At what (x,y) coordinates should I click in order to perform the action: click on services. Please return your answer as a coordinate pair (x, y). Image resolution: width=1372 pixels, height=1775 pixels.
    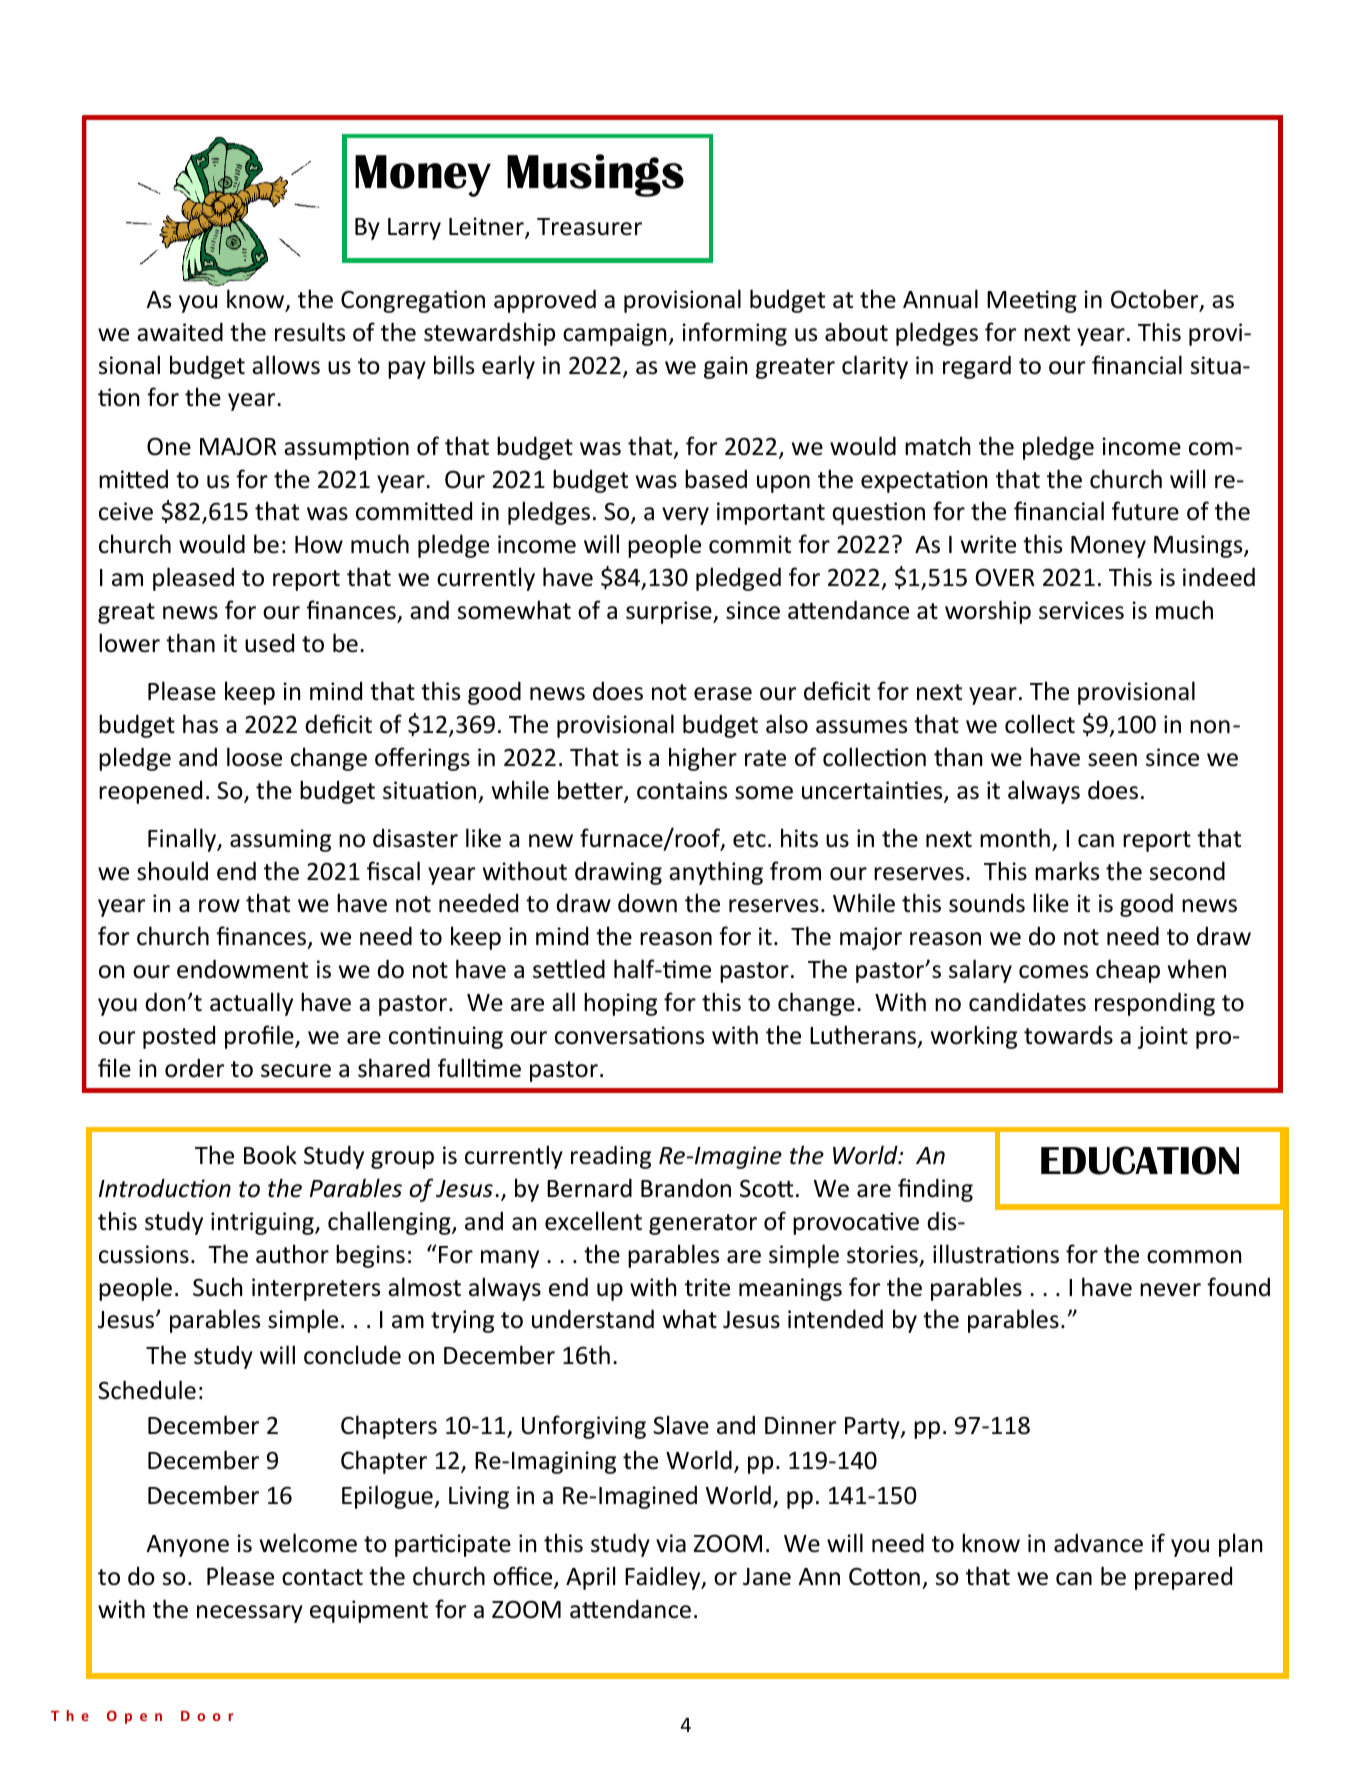
    Looking at the image, I should click on (1081, 610).
